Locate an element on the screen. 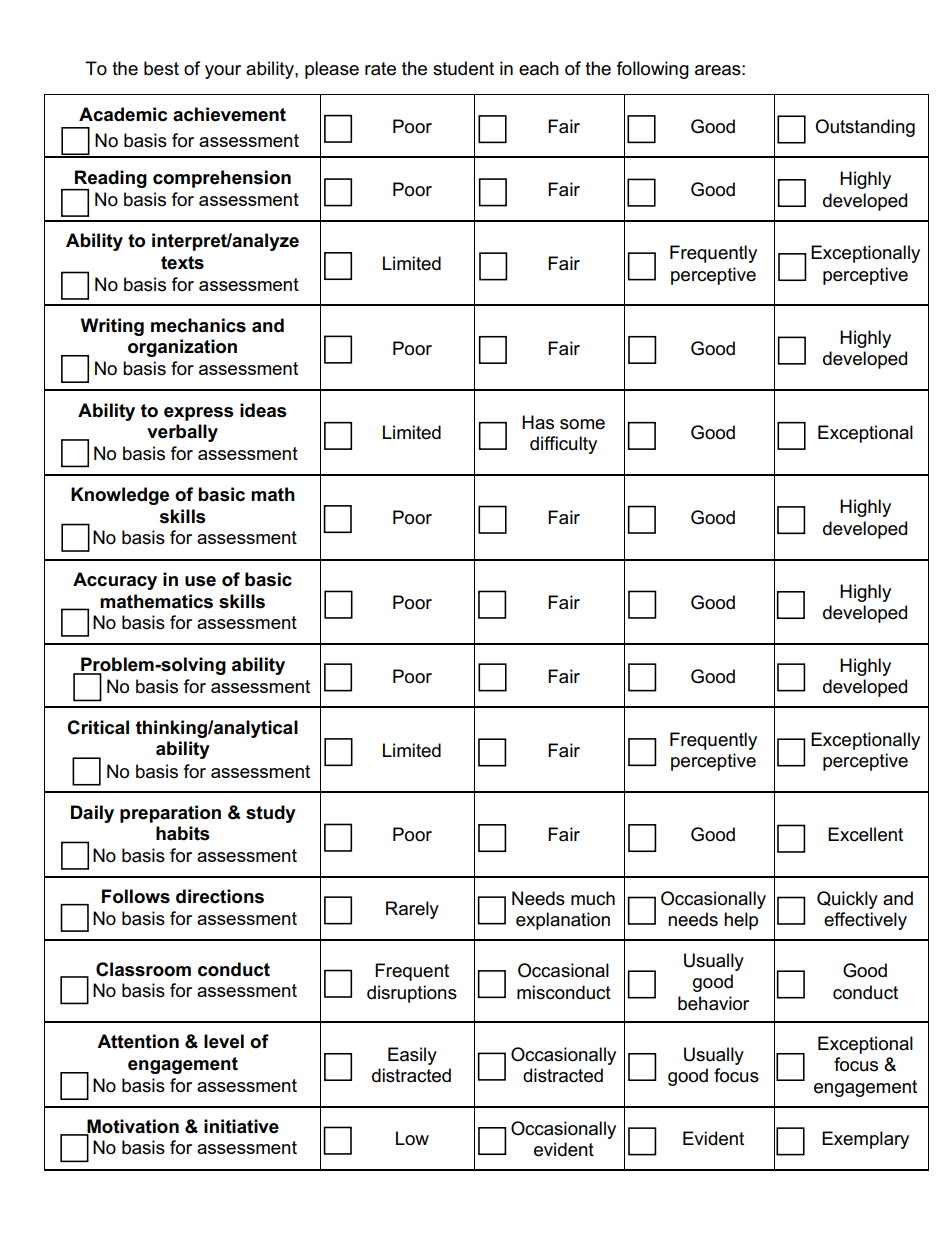 This screenshot has width=952, height=1233. Easily is located at coordinates (412, 1056).
